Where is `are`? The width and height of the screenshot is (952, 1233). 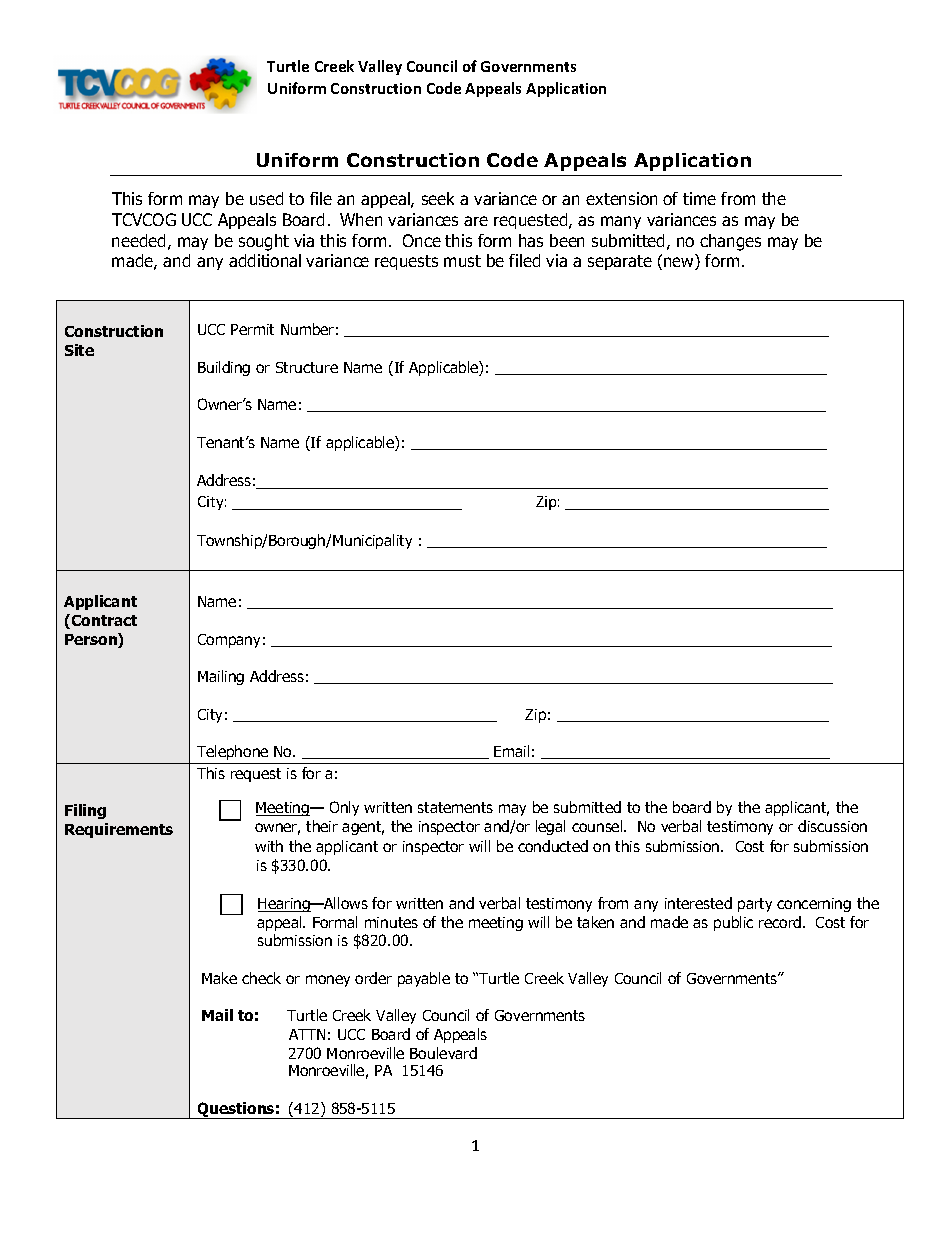
are is located at coordinates (476, 221).
